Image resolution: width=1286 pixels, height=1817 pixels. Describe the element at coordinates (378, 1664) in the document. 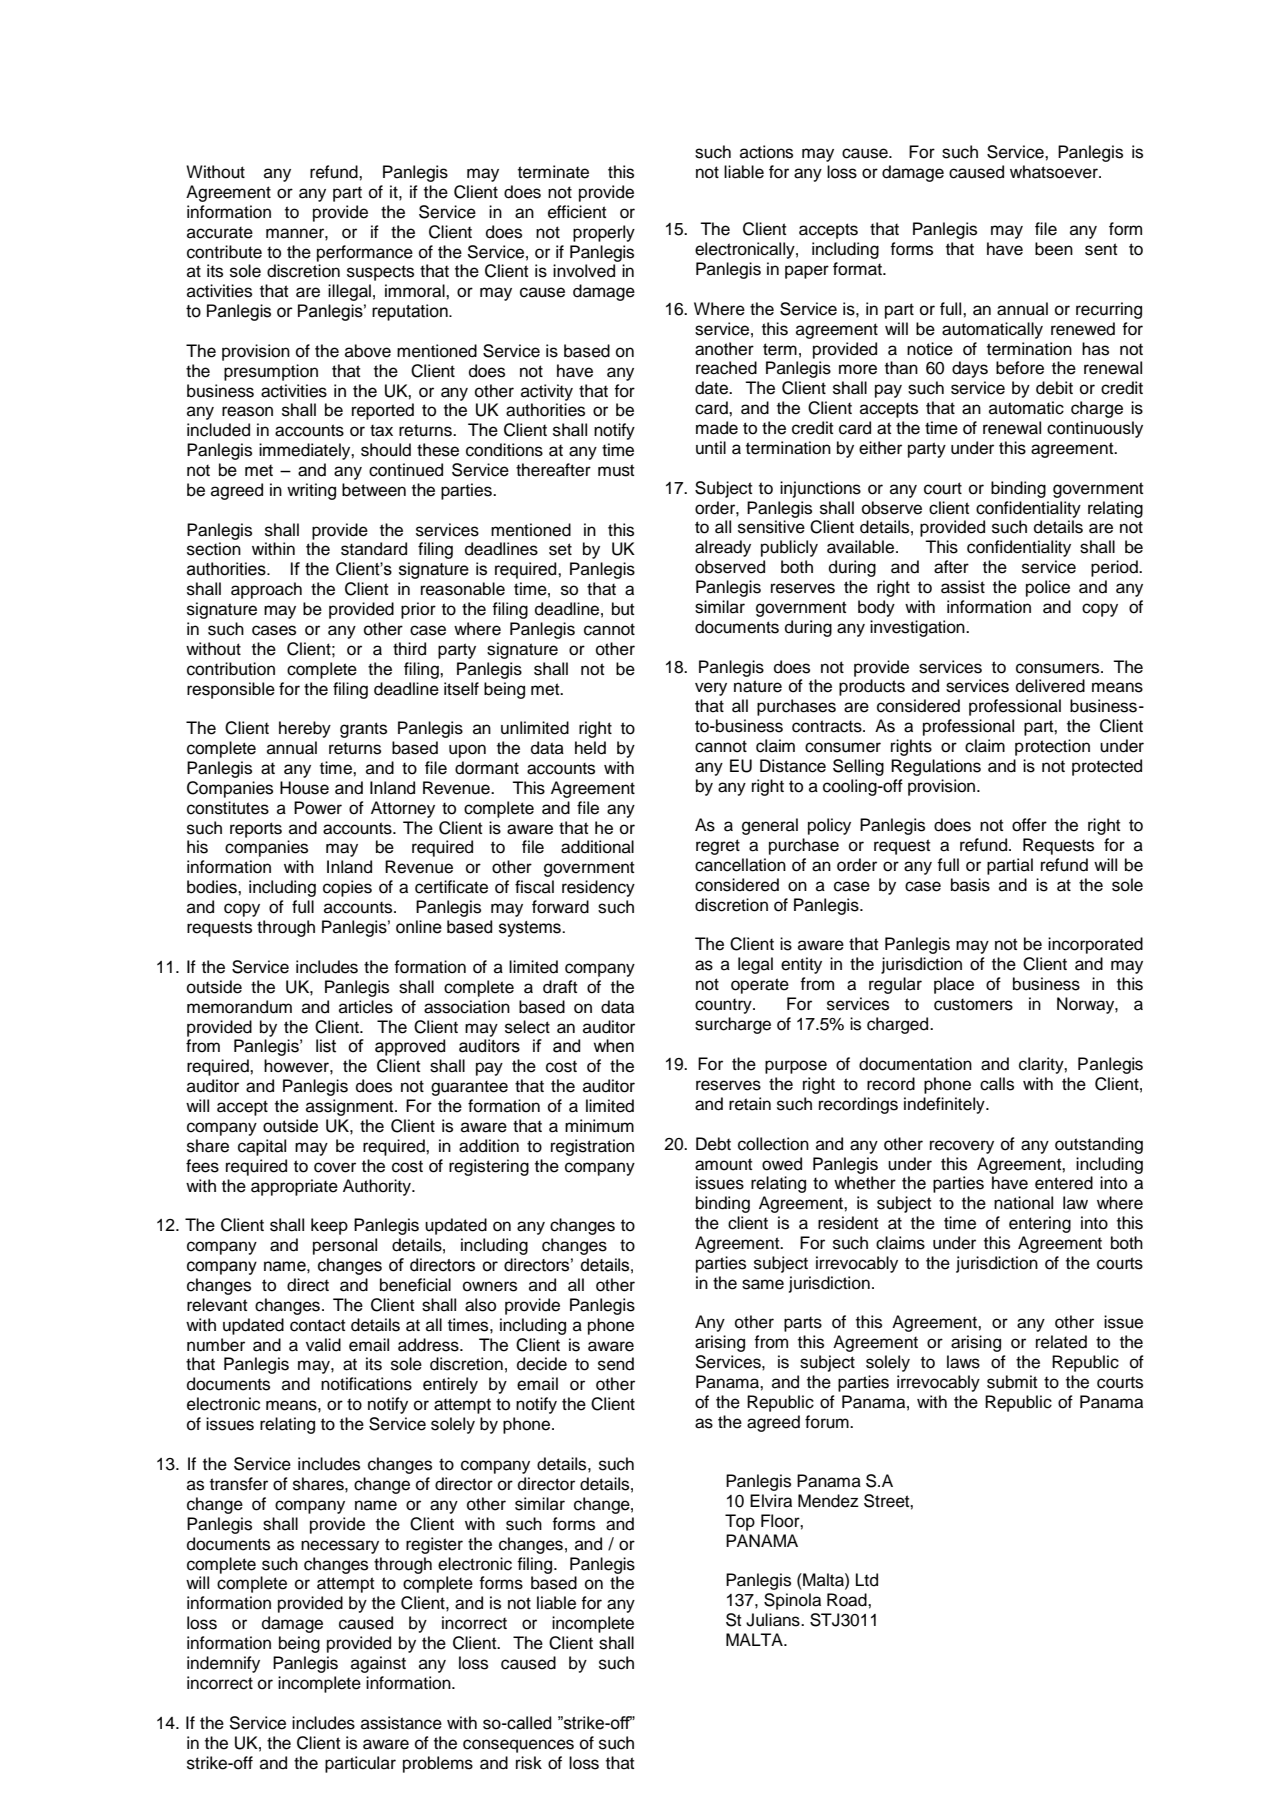

I see `against` at that location.
